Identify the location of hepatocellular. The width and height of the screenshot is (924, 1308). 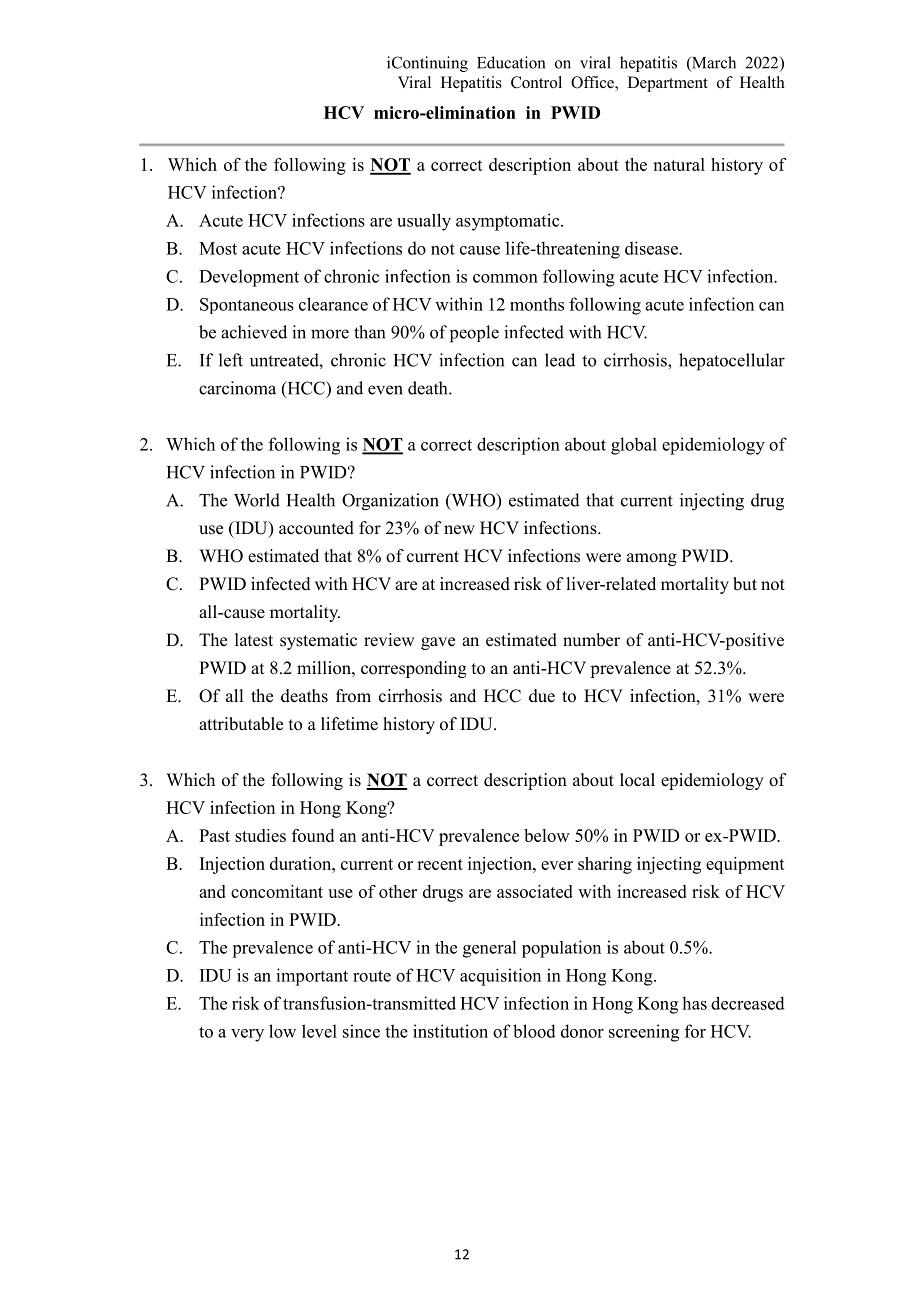
(732, 362).
